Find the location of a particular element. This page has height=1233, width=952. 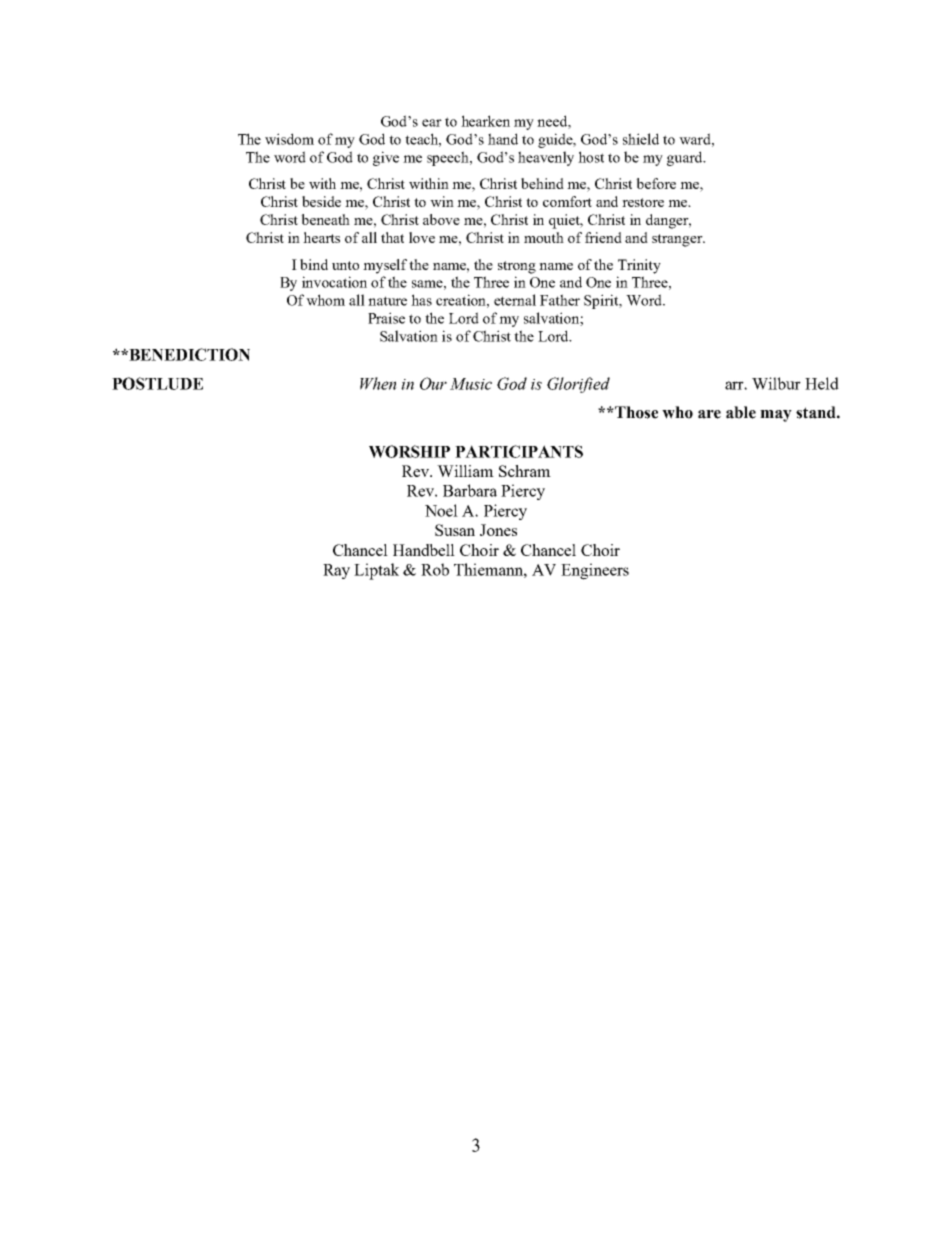

WORSHIP is located at coordinates (409, 451).
